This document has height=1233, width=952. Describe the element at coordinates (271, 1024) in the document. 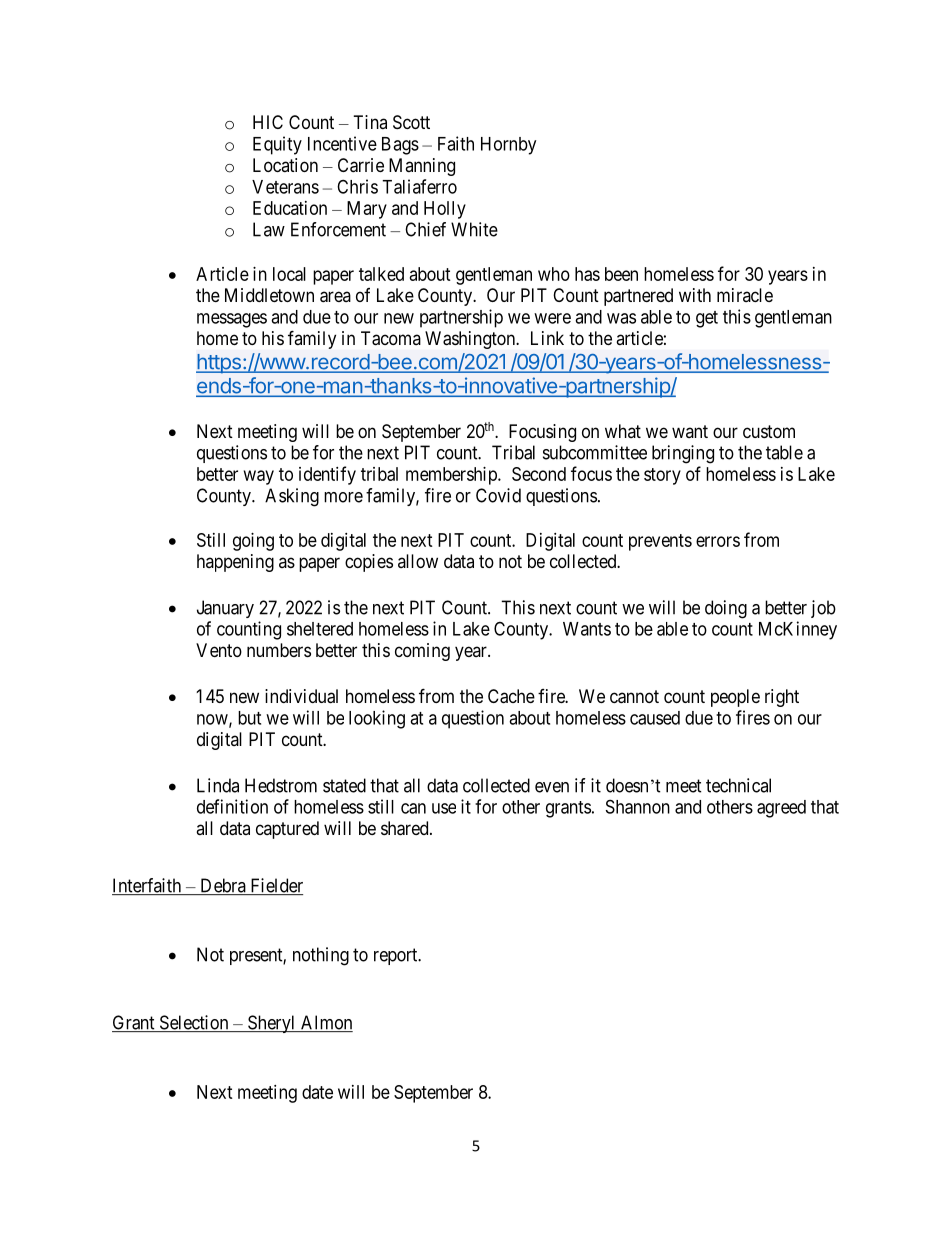

I see `Sheryl` at that location.
